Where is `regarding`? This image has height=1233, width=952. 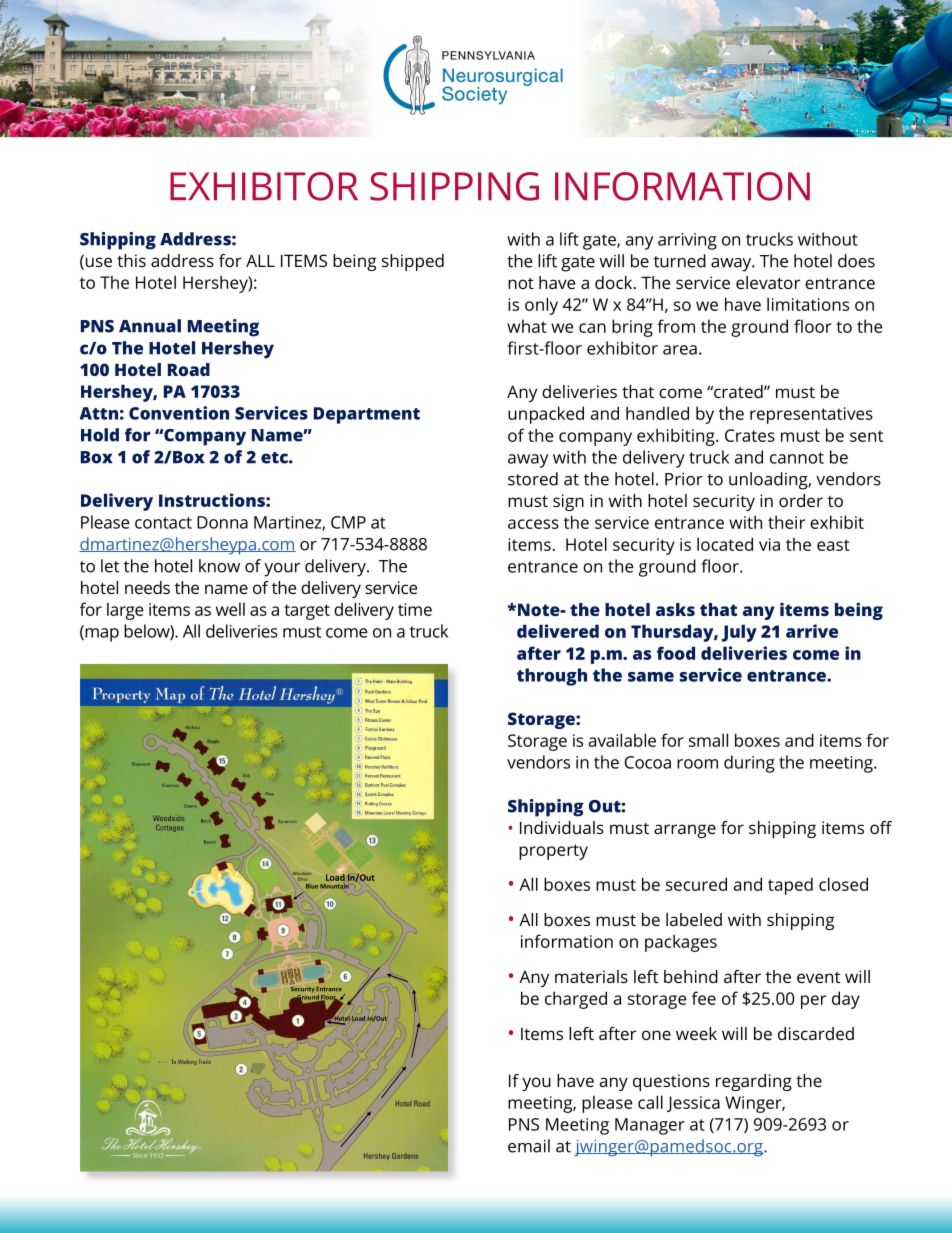
regarding is located at coordinates (754, 1082).
